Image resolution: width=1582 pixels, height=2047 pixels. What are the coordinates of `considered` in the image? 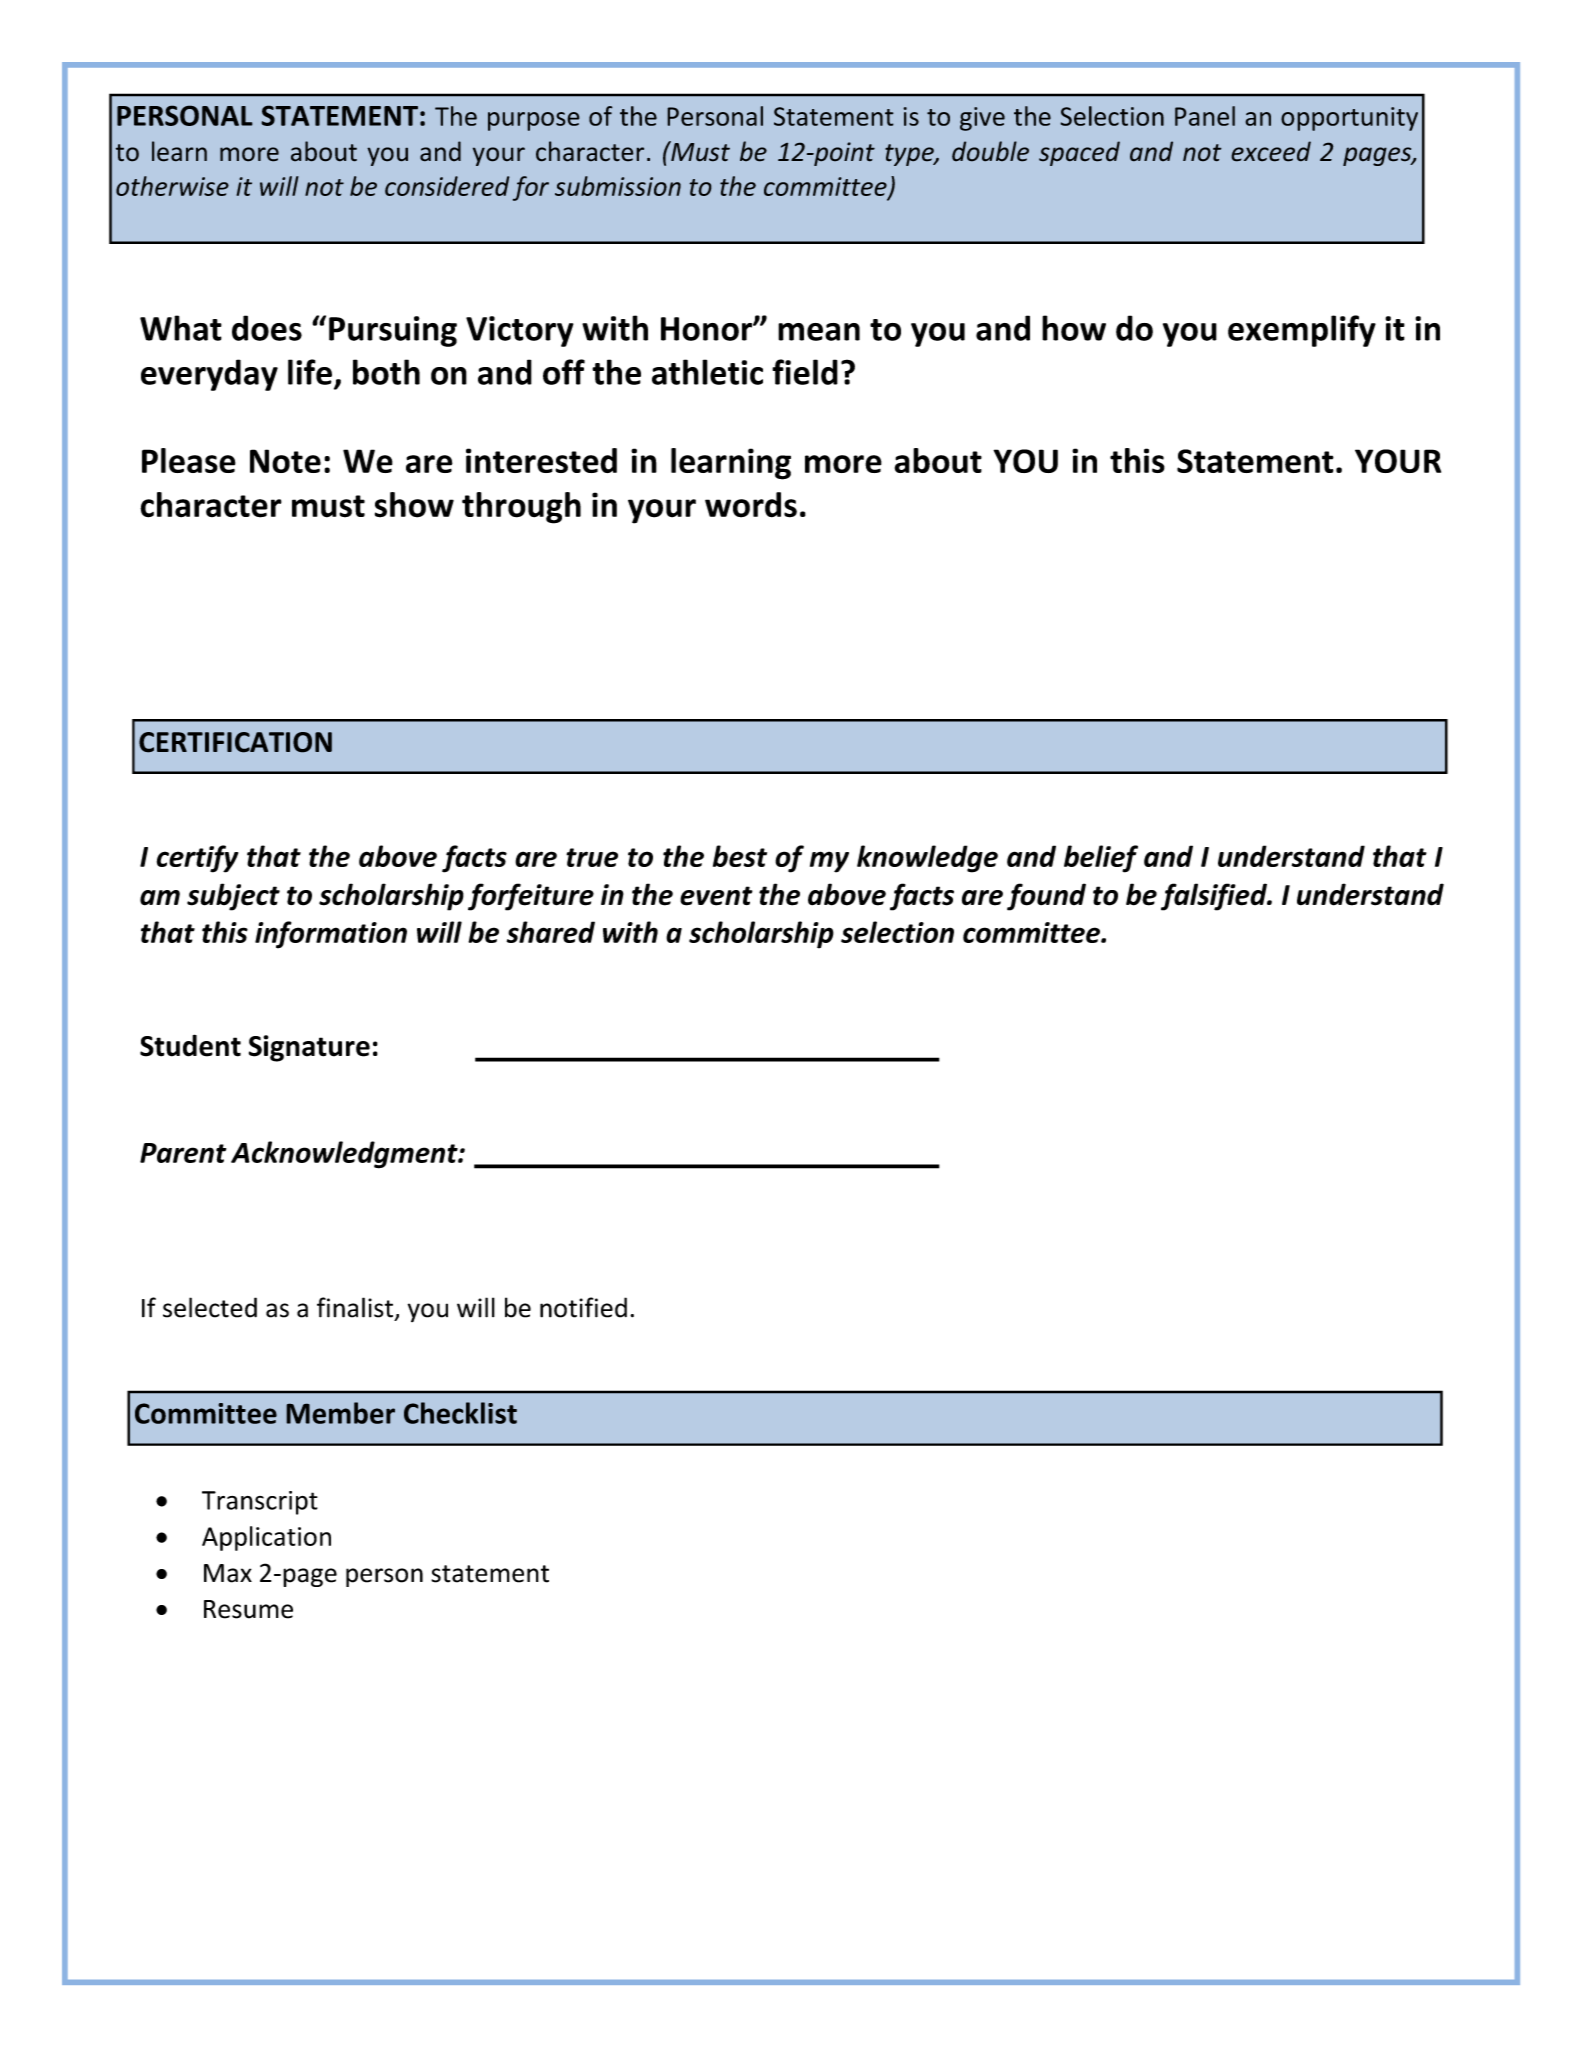 It's located at (447, 186).
